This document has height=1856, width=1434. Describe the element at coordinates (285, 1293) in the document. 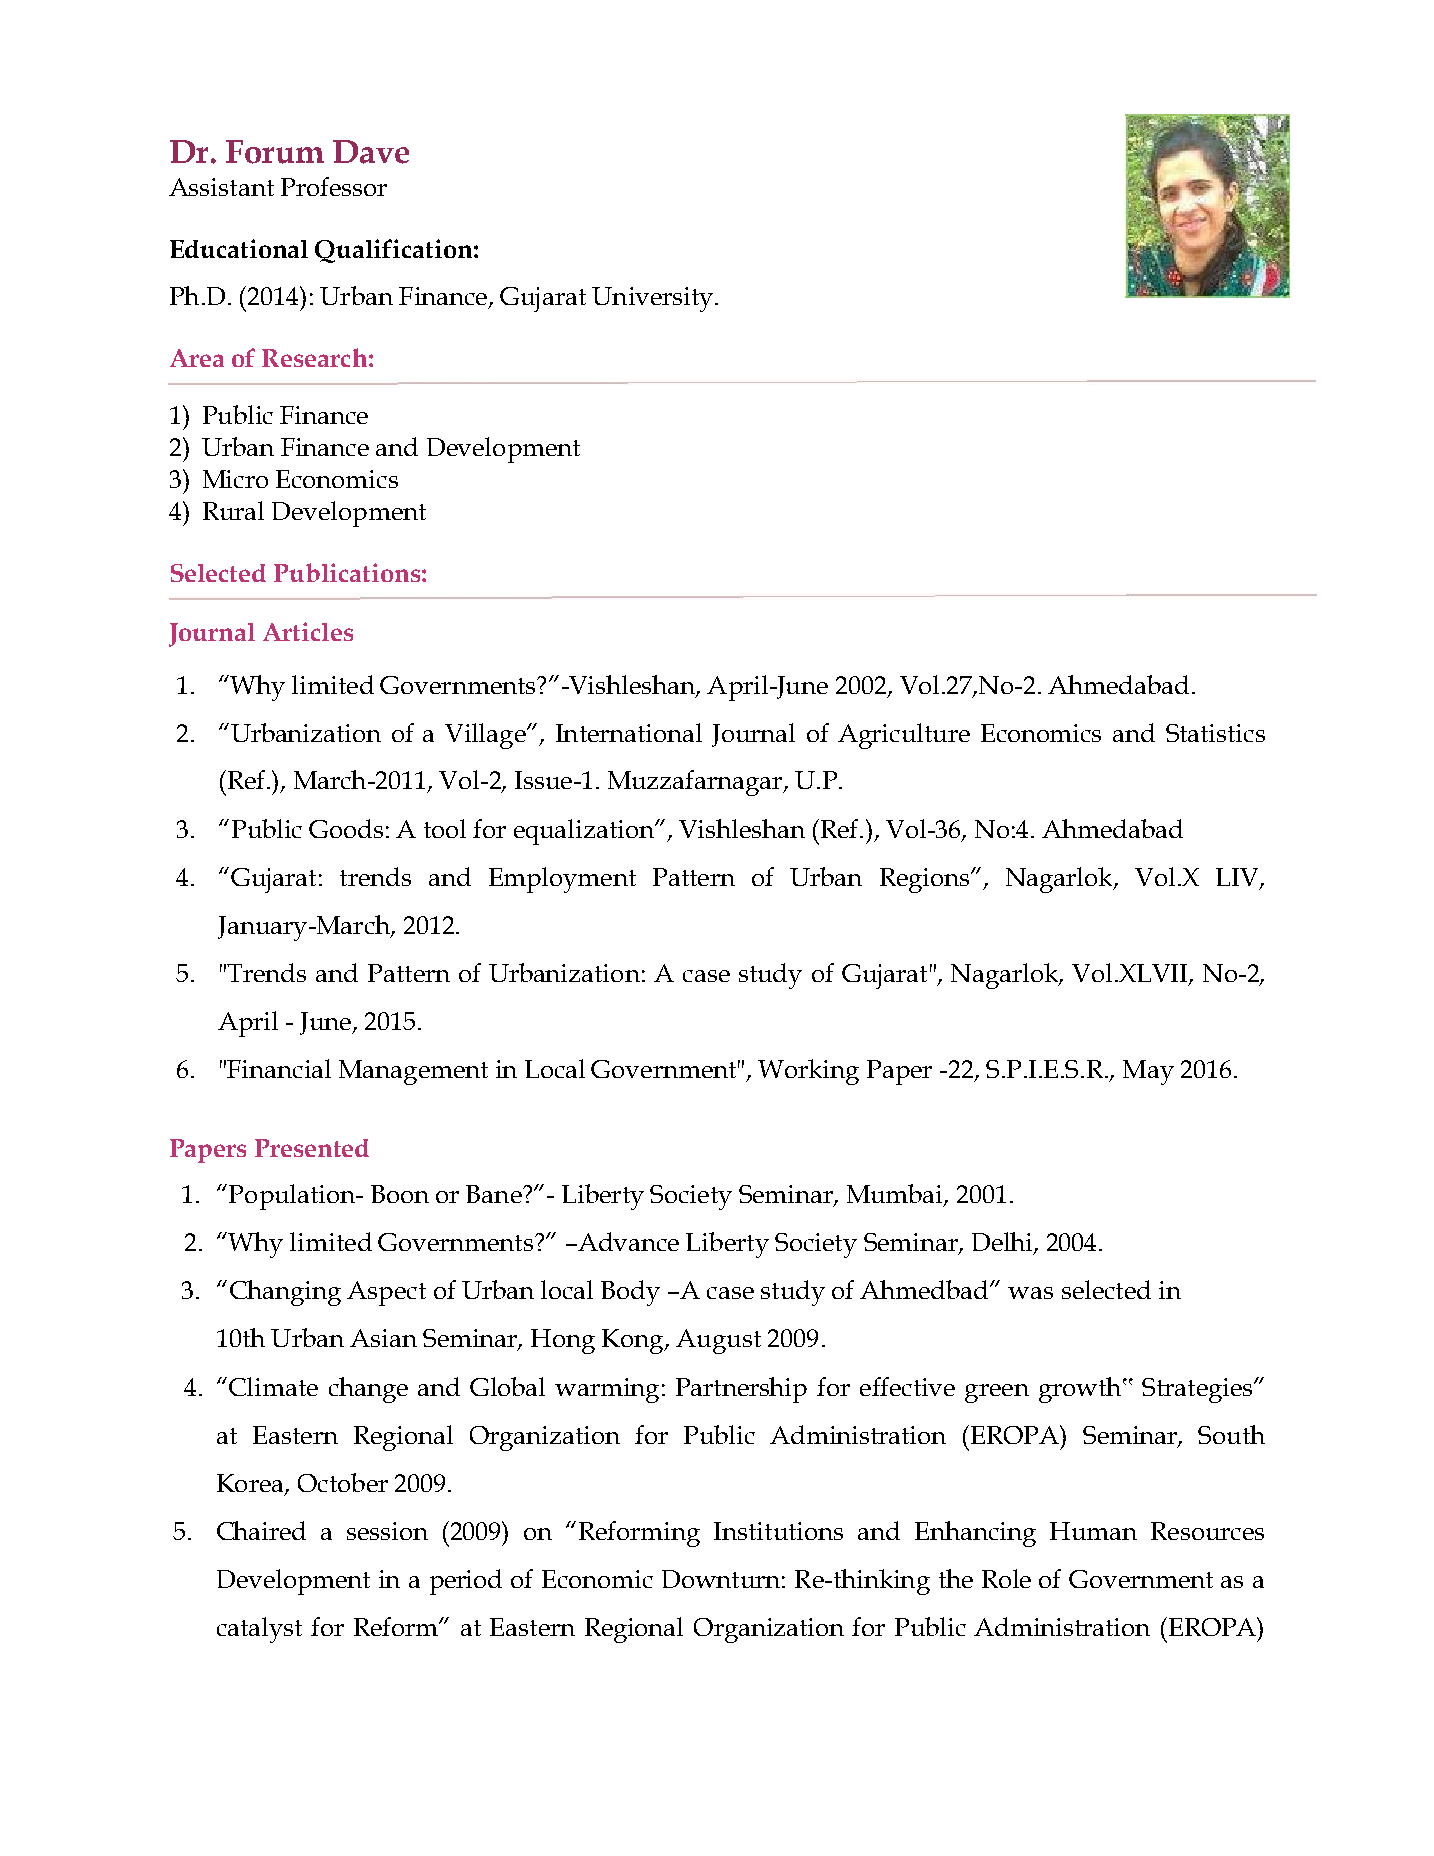

I see `Changing` at that location.
